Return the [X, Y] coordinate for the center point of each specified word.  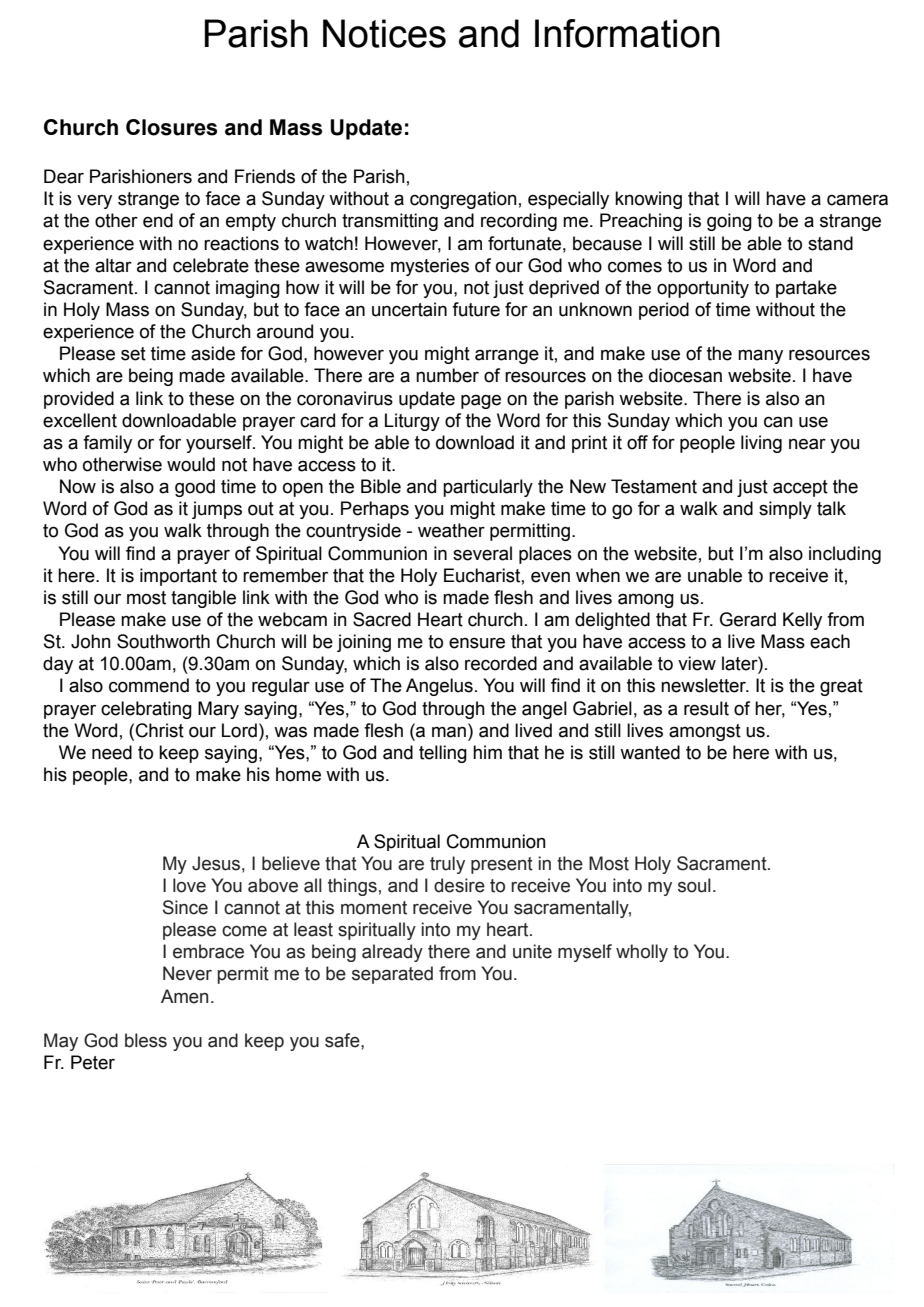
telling [443, 754]
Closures [171, 127]
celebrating [146, 710]
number [447, 375]
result [706, 708]
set [133, 354]
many [760, 356]
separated [392, 975]
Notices [384, 33]
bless [146, 1040]
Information [627, 33]
